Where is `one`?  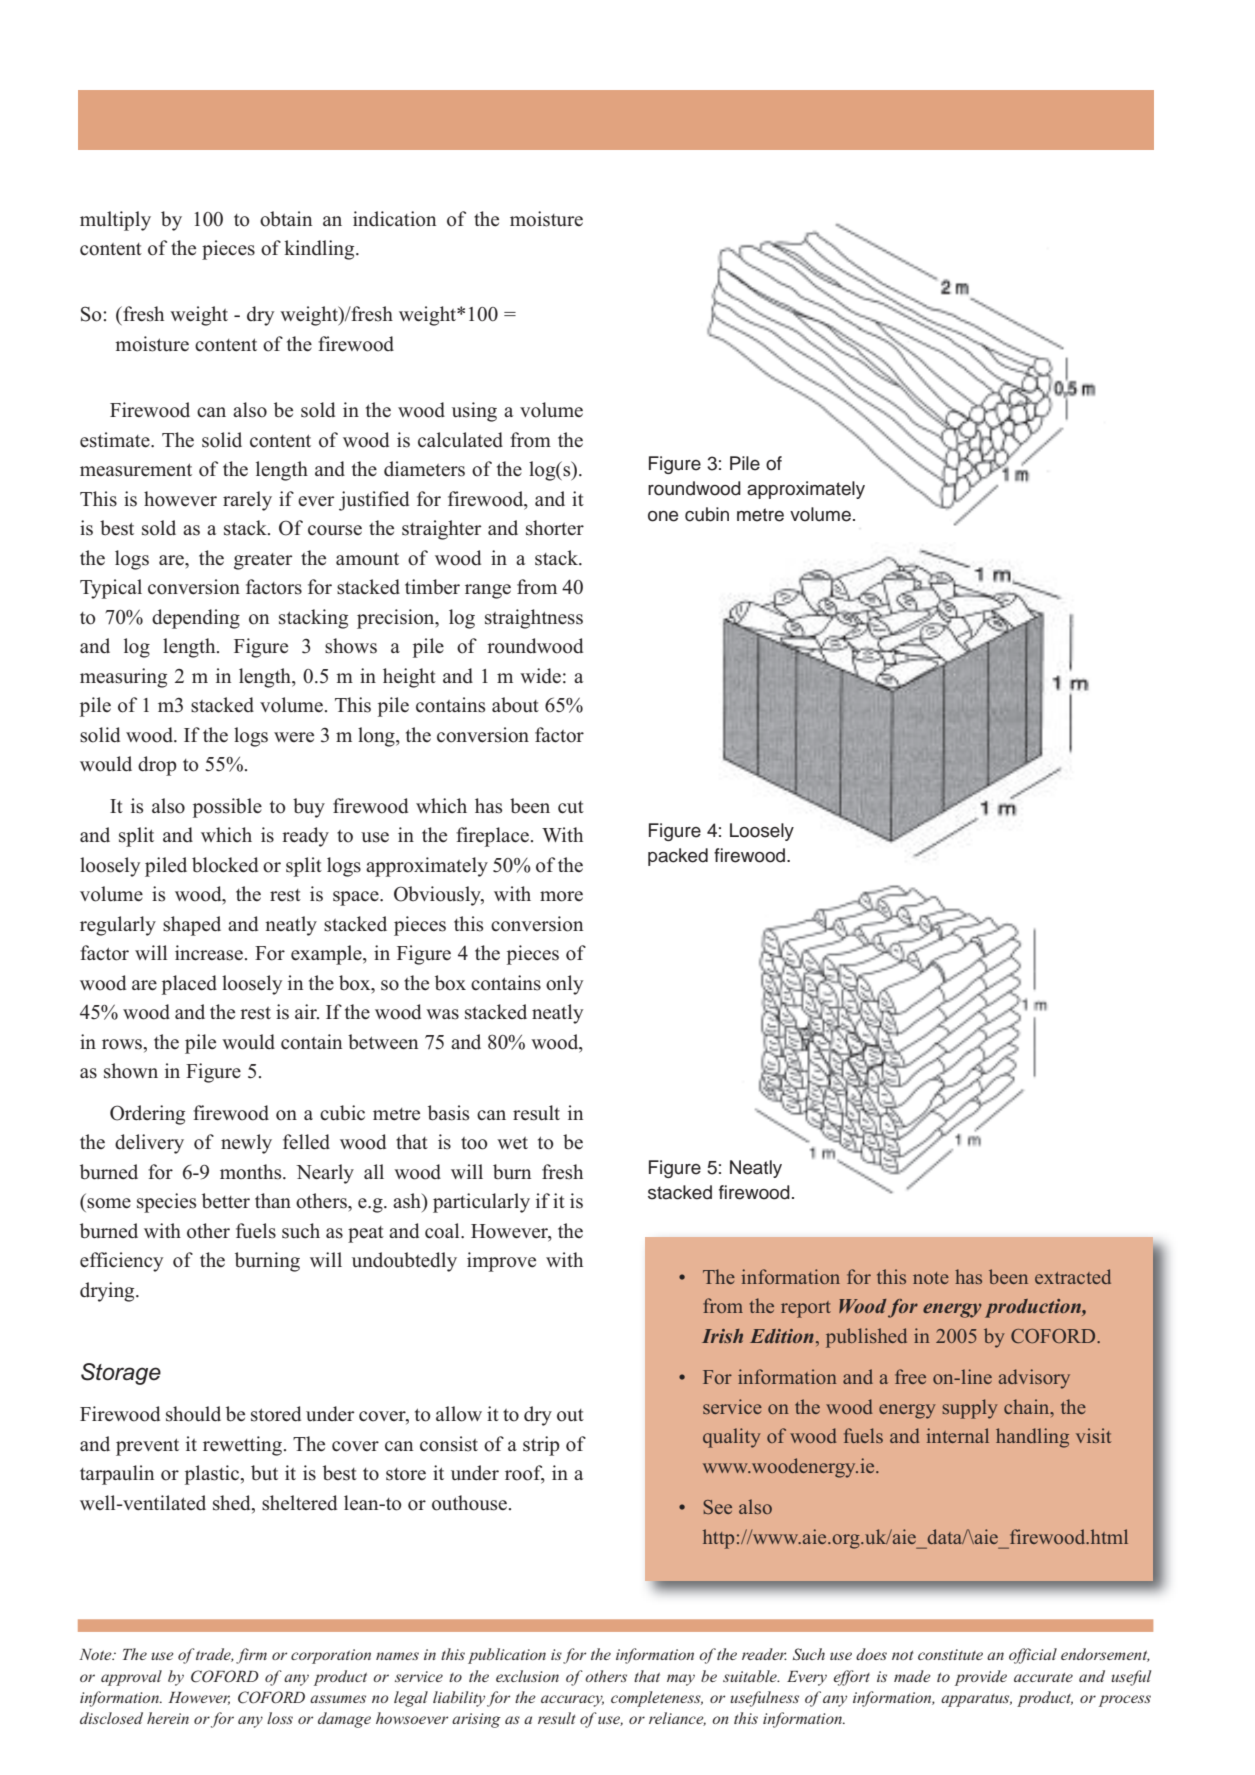
one is located at coordinates (663, 516).
